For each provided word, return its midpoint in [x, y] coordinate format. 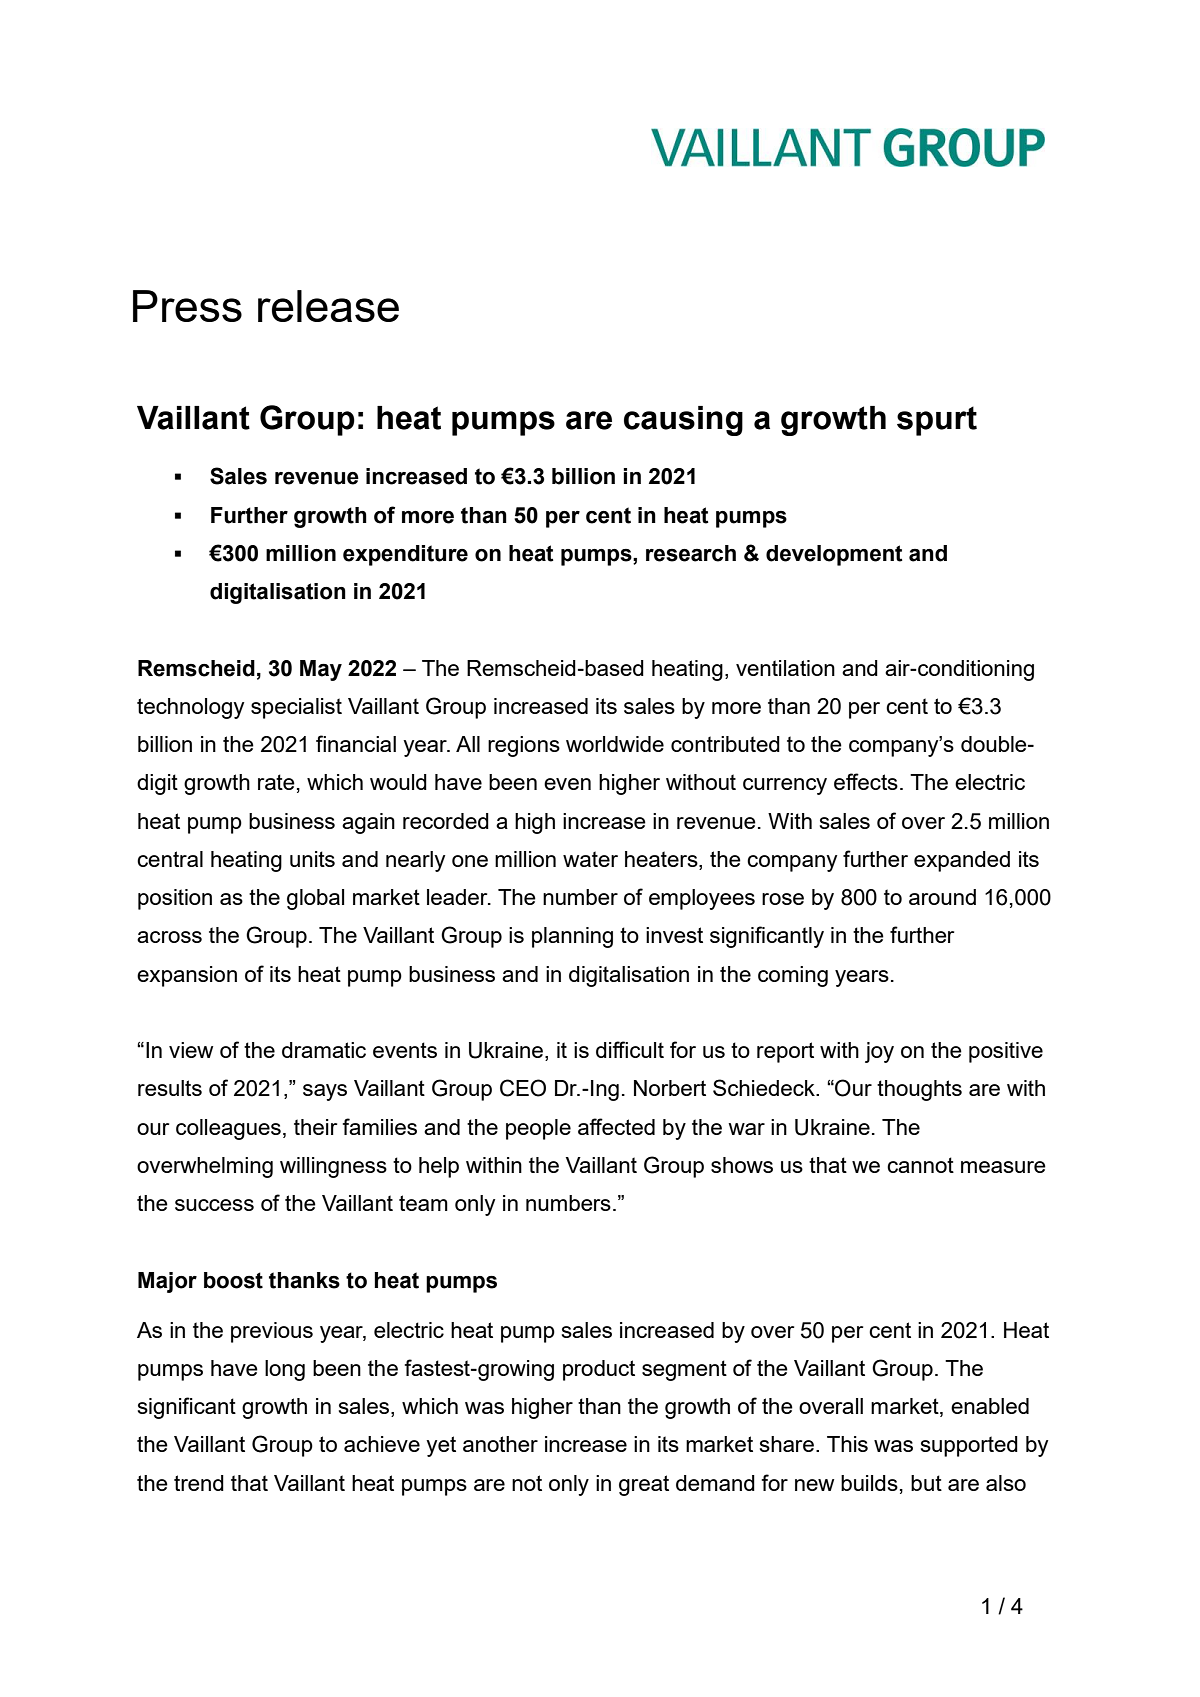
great [644, 1485]
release [328, 306]
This [847, 1444]
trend [199, 1483]
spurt [937, 421]
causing [683, 421]
